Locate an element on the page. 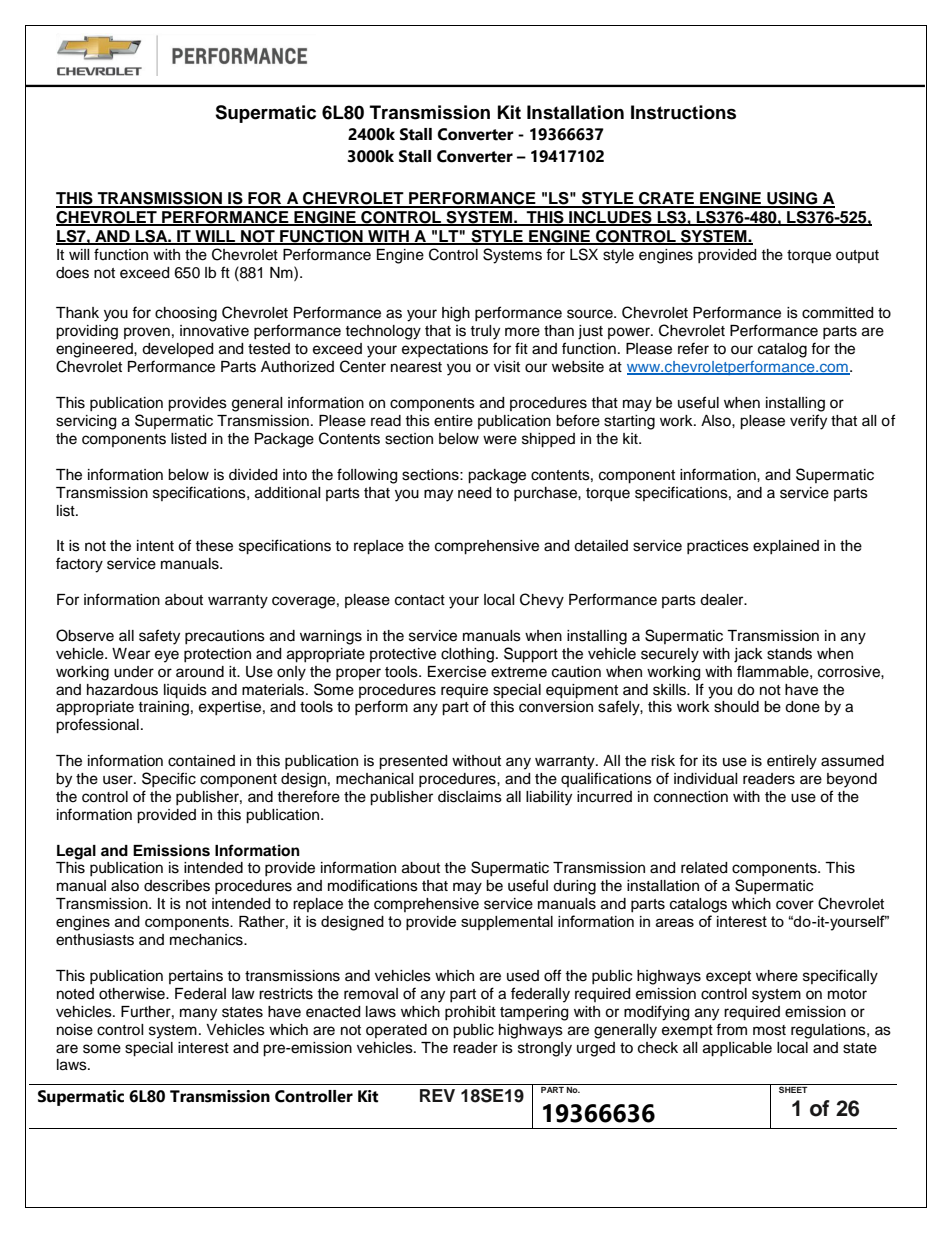 Image resolution: width=952 pixels, height=1233 pixels. LSX is located at coordinates (584, 254).
